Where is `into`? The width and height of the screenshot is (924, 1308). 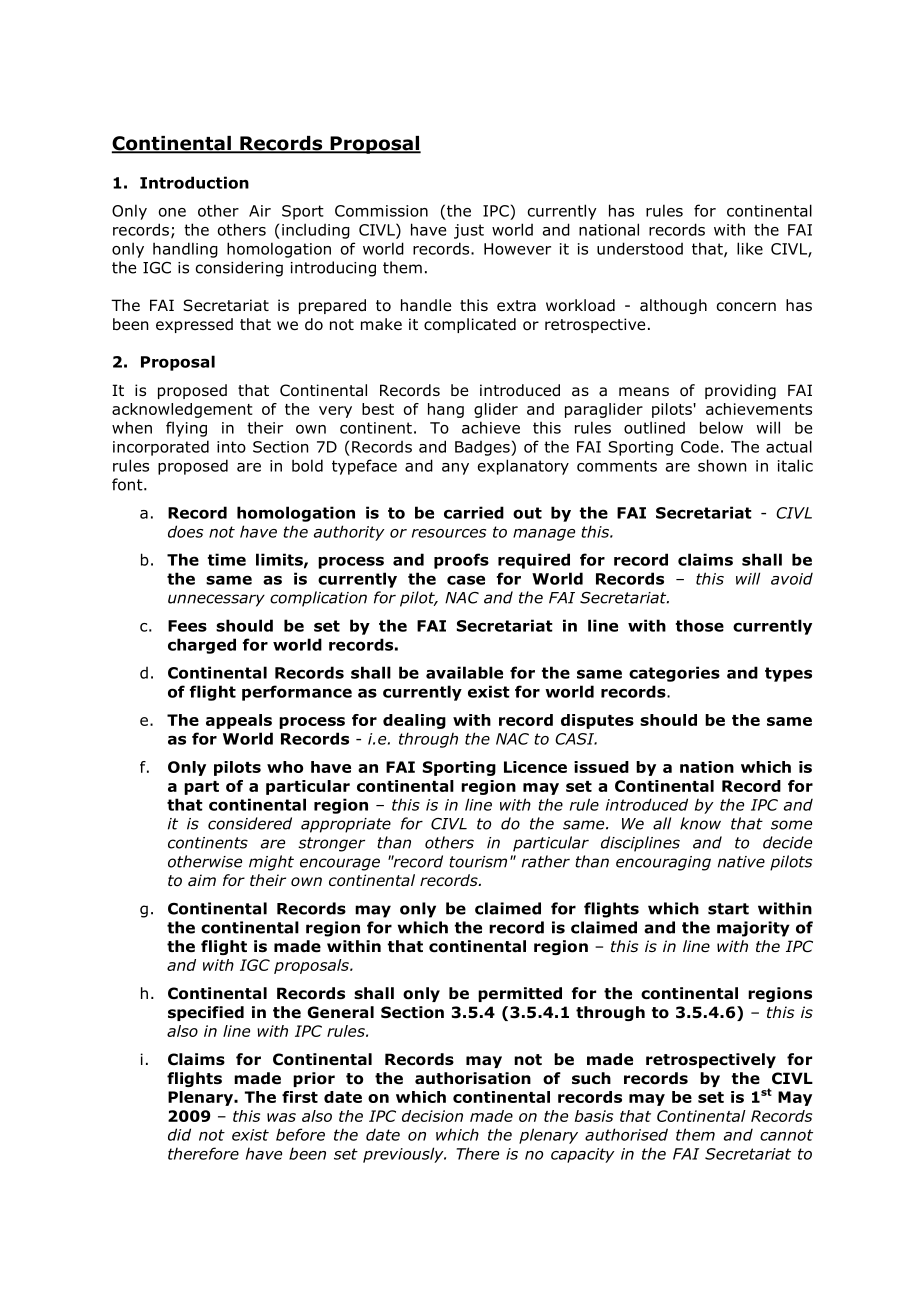 into is located at coordinates (231, 447).
